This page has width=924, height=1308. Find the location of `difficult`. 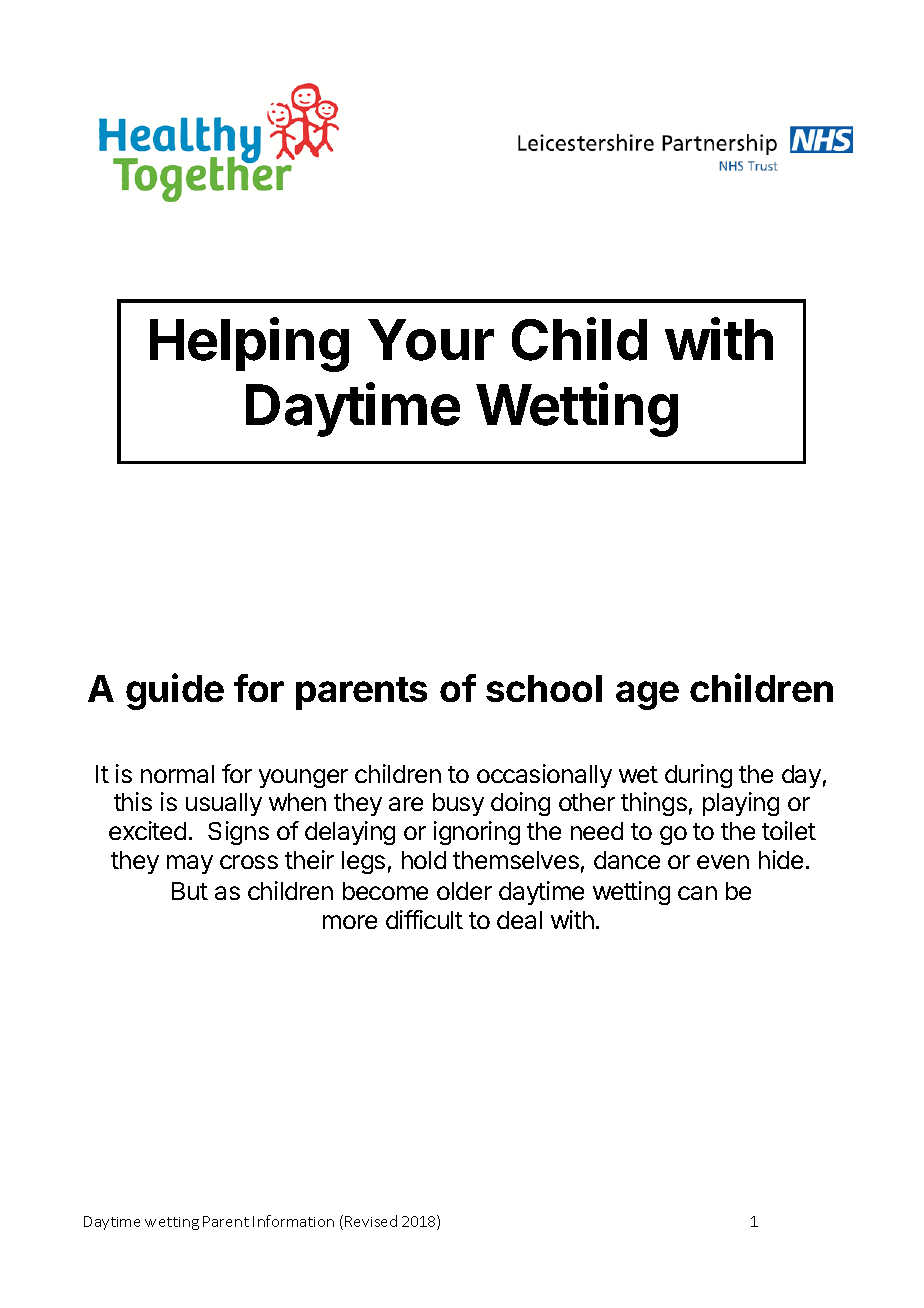

difficult is located at coordinates (424, 919).
